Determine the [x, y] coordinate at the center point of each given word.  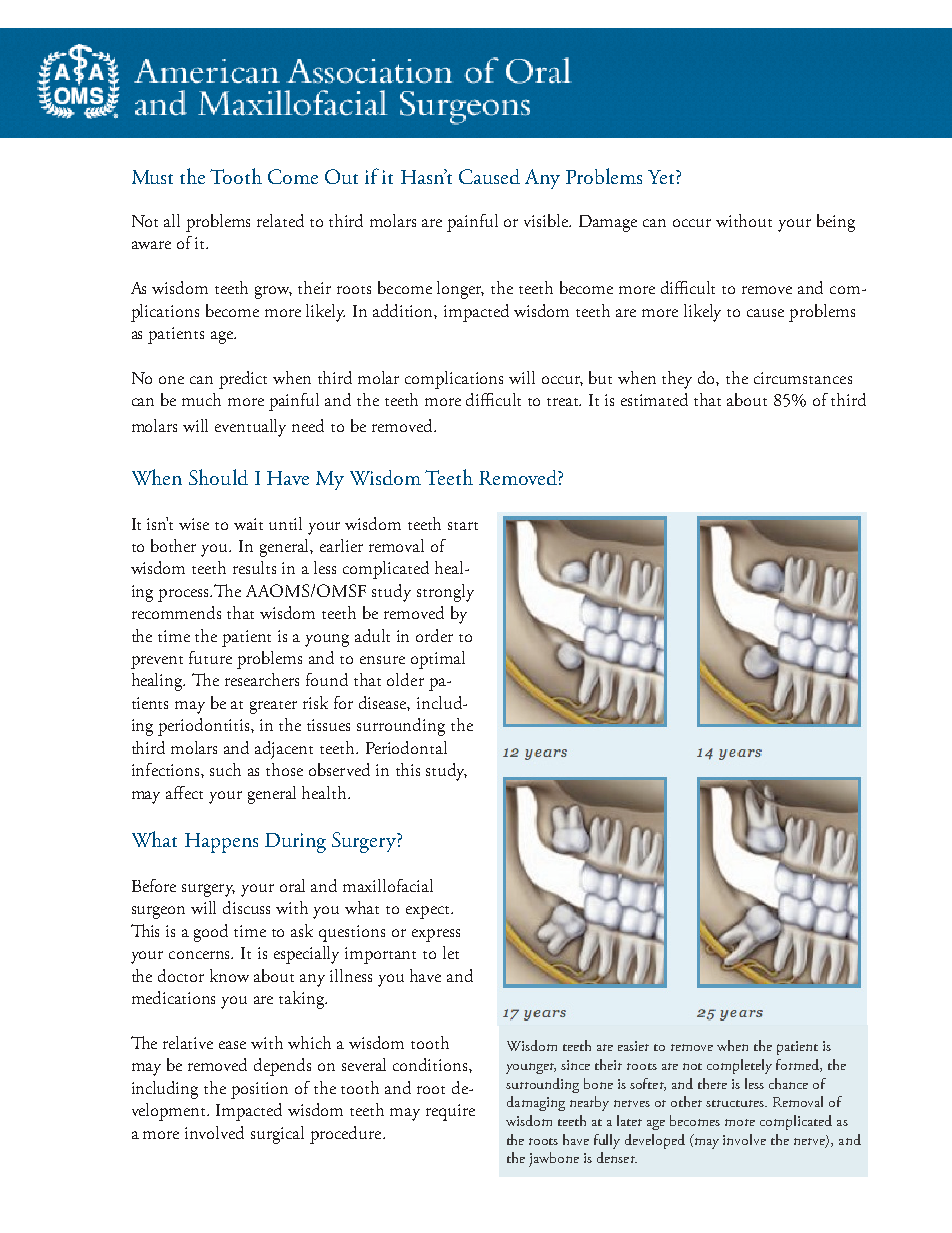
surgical [277, 1135]
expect [429, 912]
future [210, 657]
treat [564, 402]
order [434, 635]
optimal [438, 660]
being [836, 223]
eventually [250, 428]
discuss [246, 907]
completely [739, 1066]
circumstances [803, 378]
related [280, 220]
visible [547, 220]
